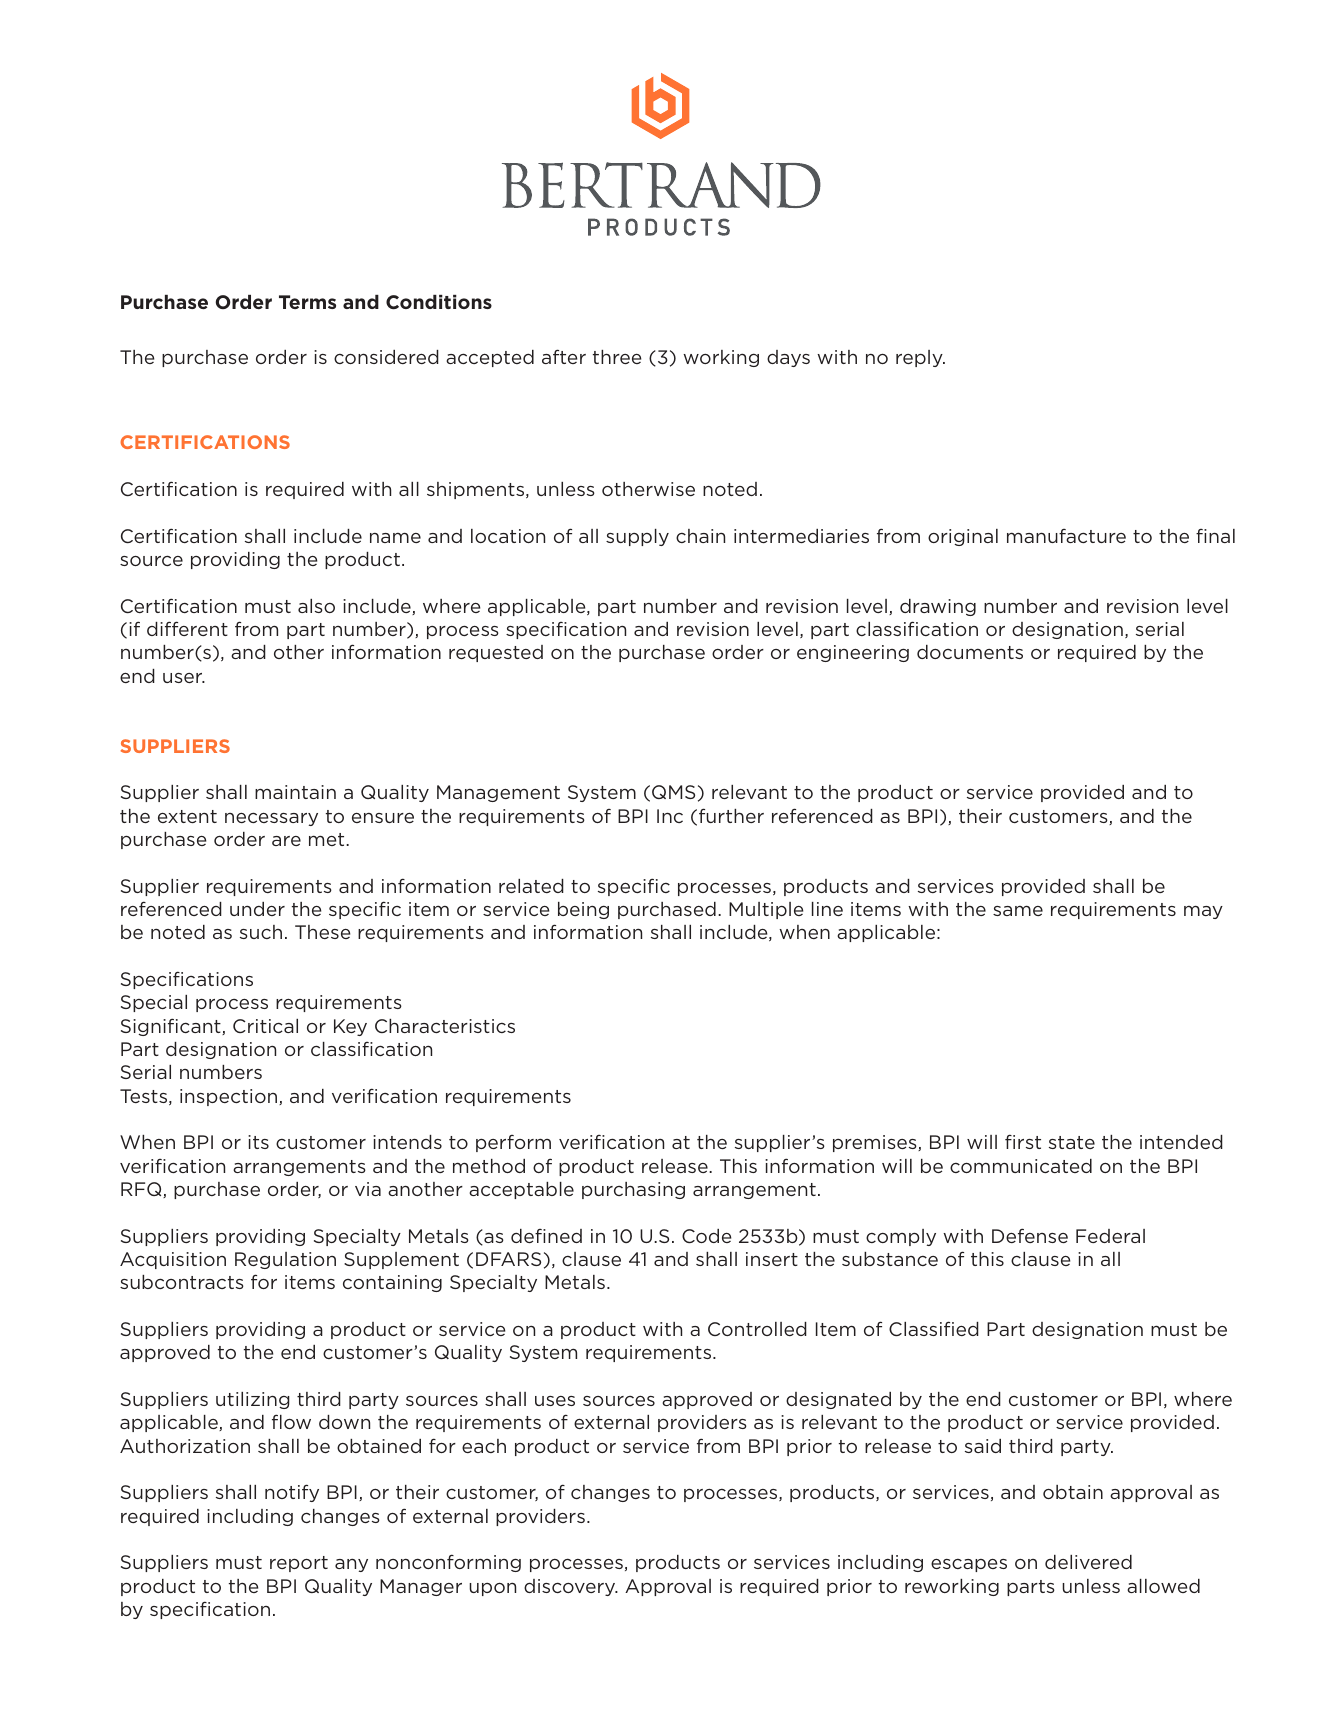 This screenshot has height=1711, width=1322. I want to click on Multiple, so click(766, 910).
